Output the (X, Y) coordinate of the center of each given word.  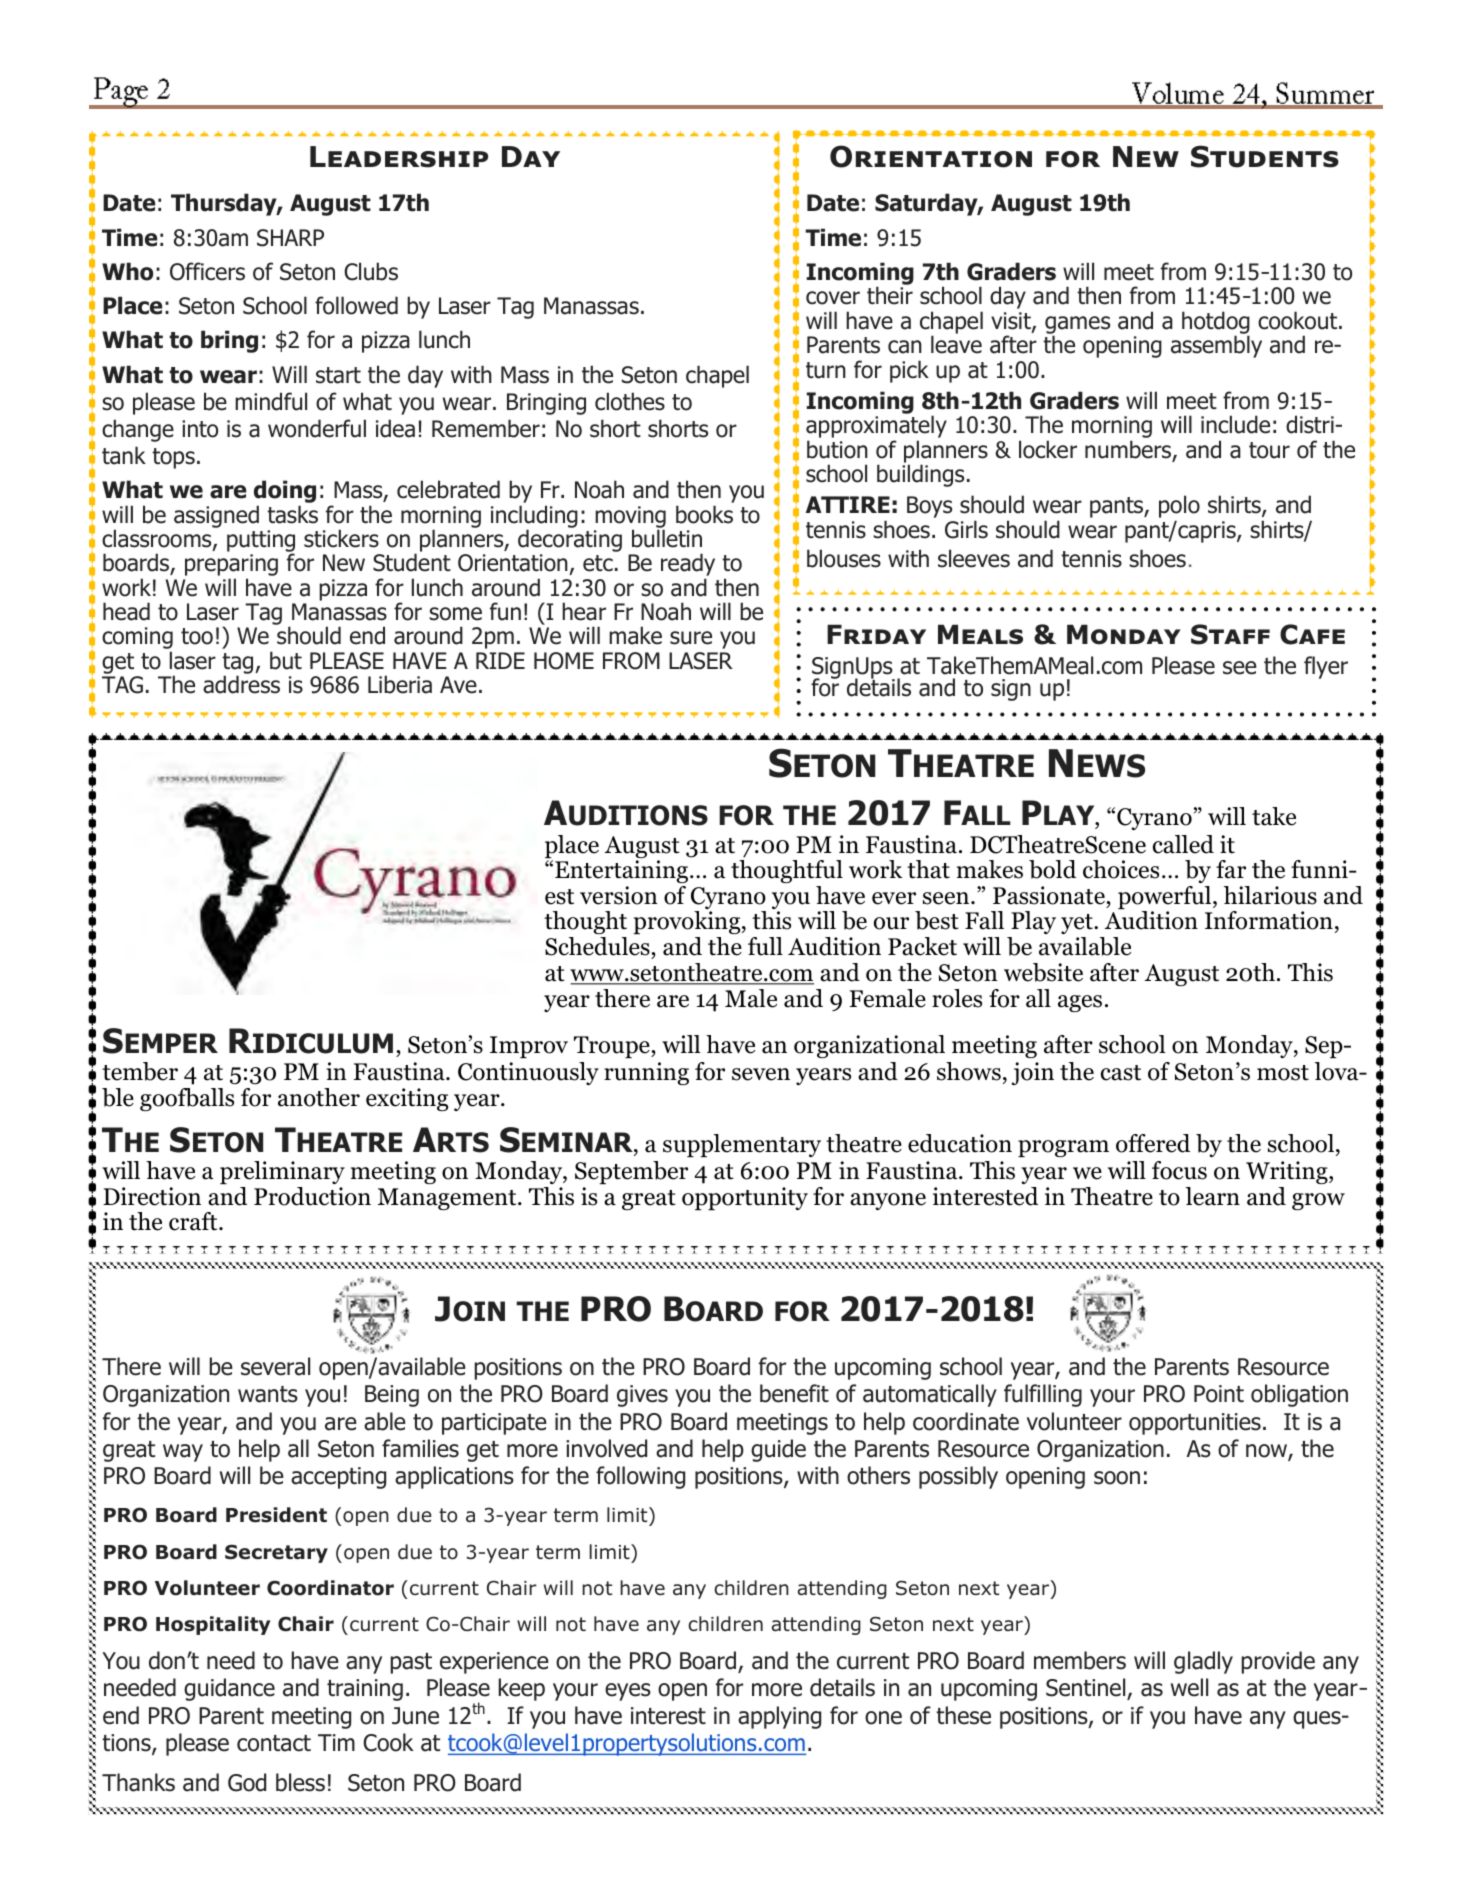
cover (833, 298)
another (319, 1097)
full (765, 946)
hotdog (1216, 323)
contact (274, 1743)
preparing (231, 566)
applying (779, 1717)
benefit (794, 1393)
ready (688, 566)
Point (1219, 1394)
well (1189, 1687)
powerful (1166, 899)
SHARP (290, 238)
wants (268, 1394)
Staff (1230, 634)
